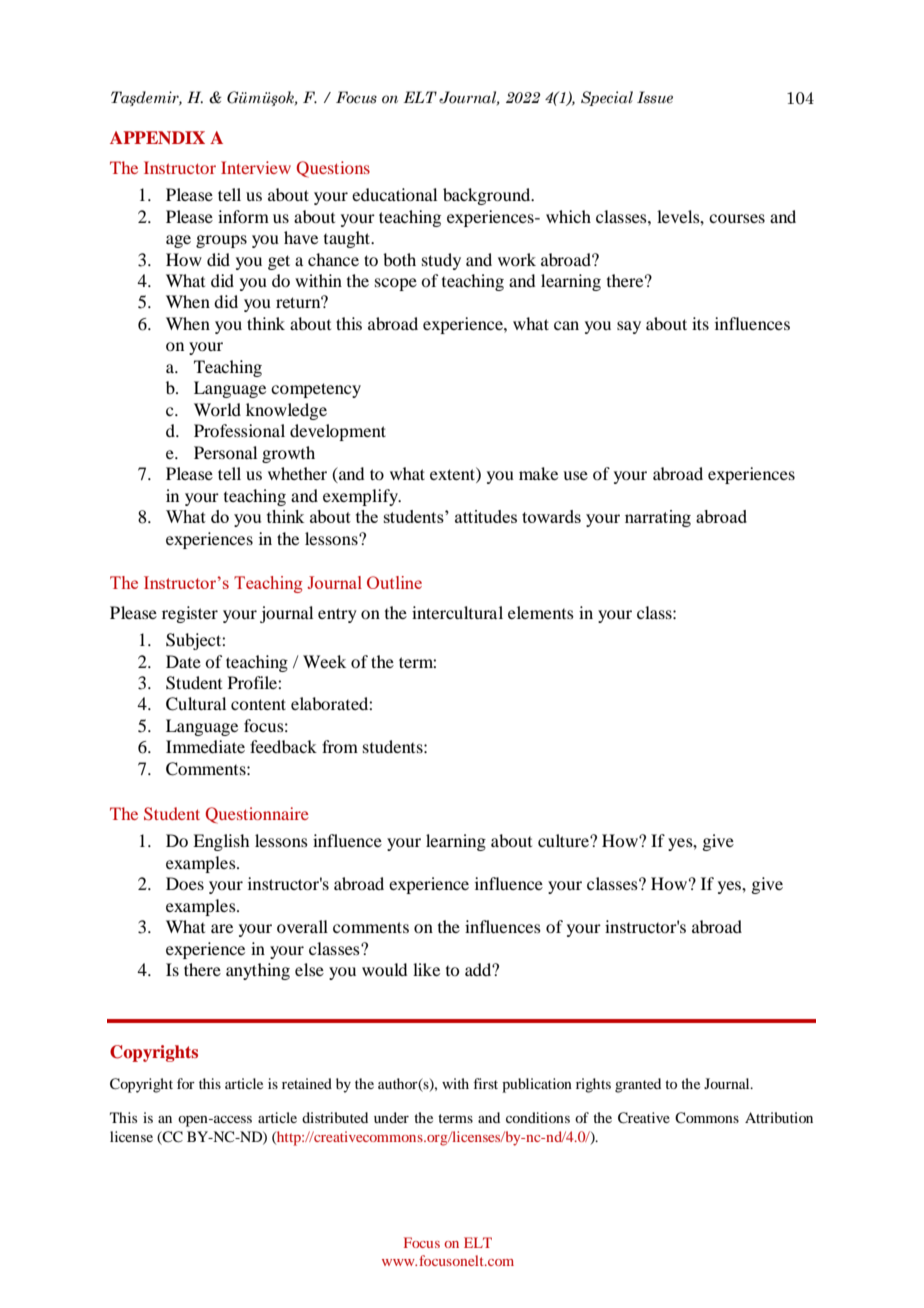 The height and width of the screenshot is (1308, 924). I want to click on register, so click(190, 614).
